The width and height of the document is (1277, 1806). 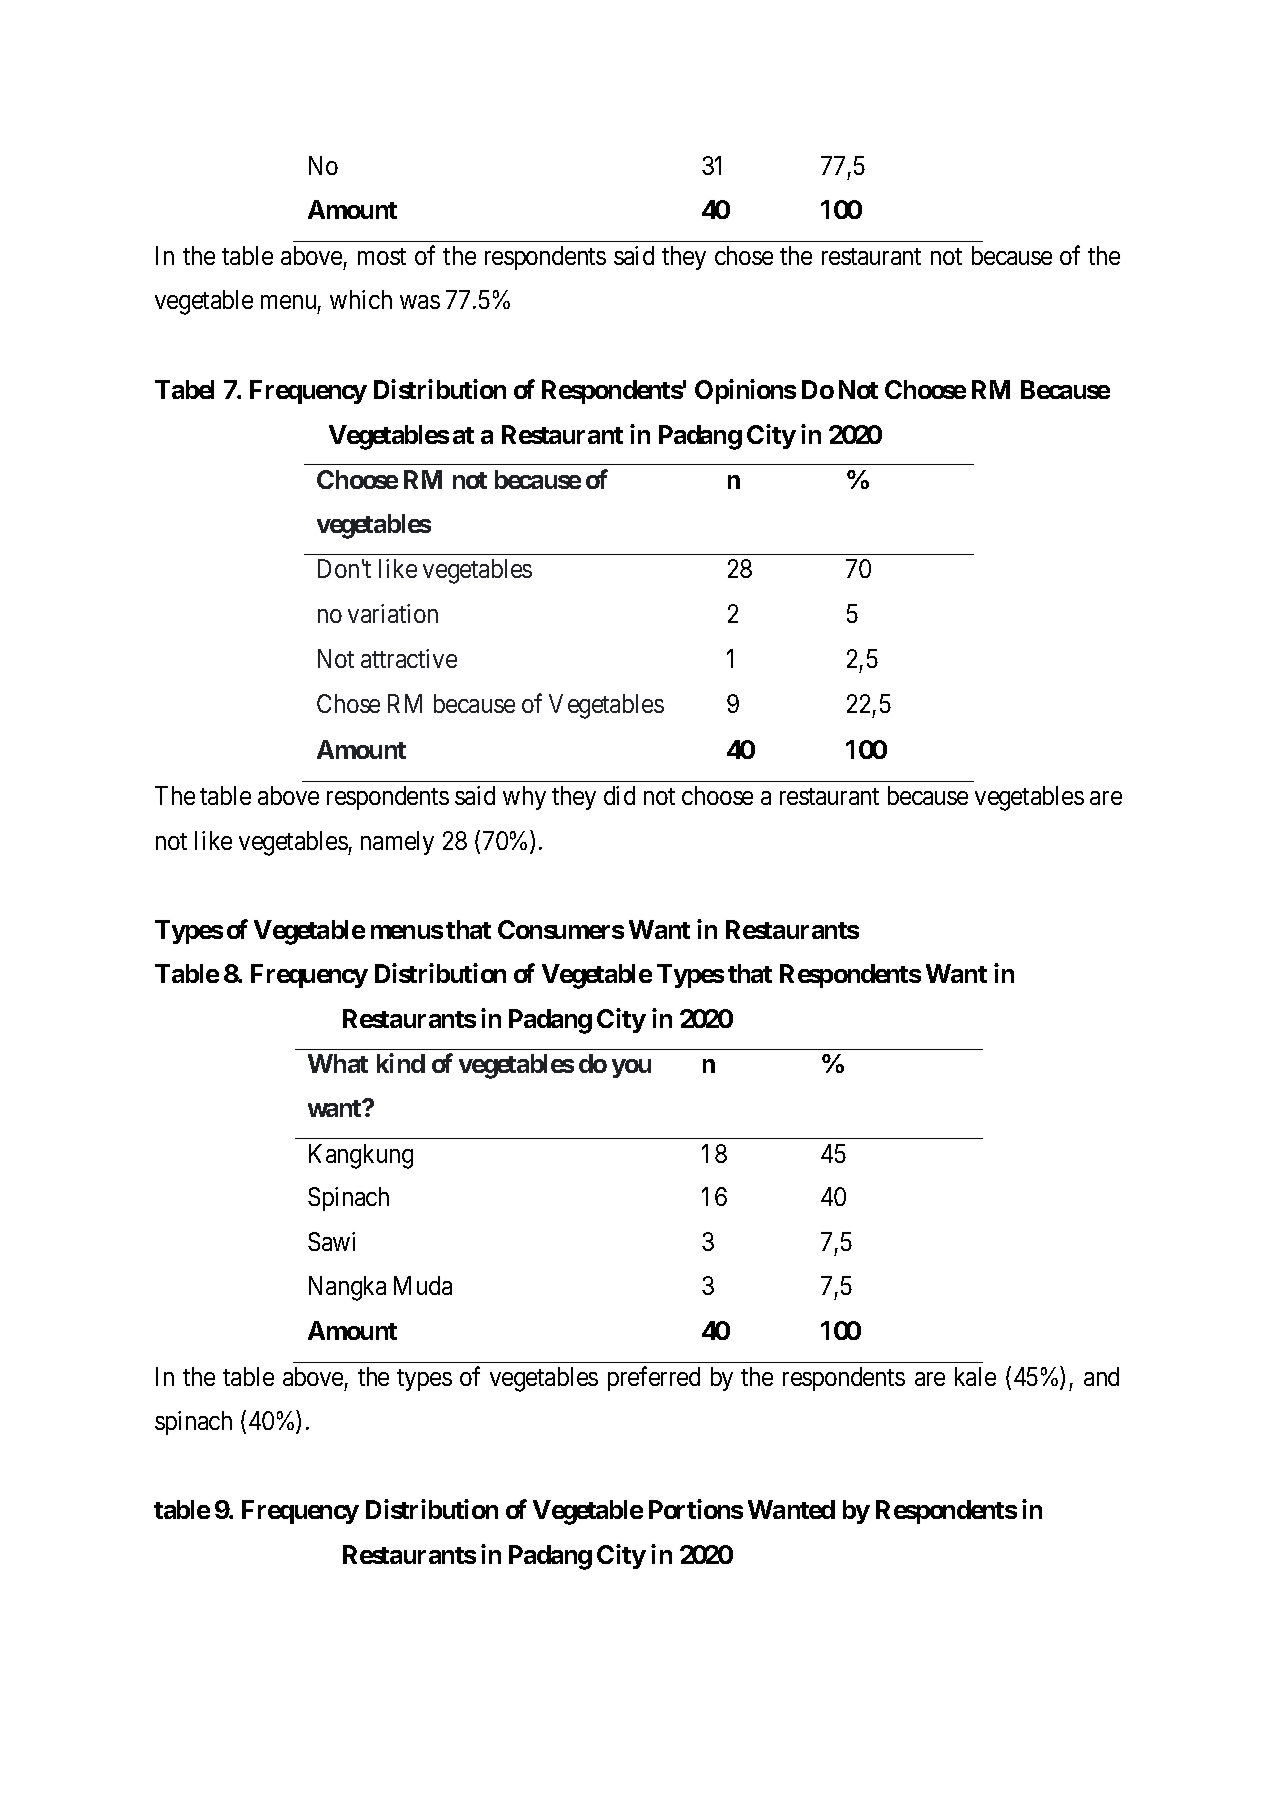 What do you see at coordinates (361, 299) in the document?
I see `which` at bounding box center [361, 299].
